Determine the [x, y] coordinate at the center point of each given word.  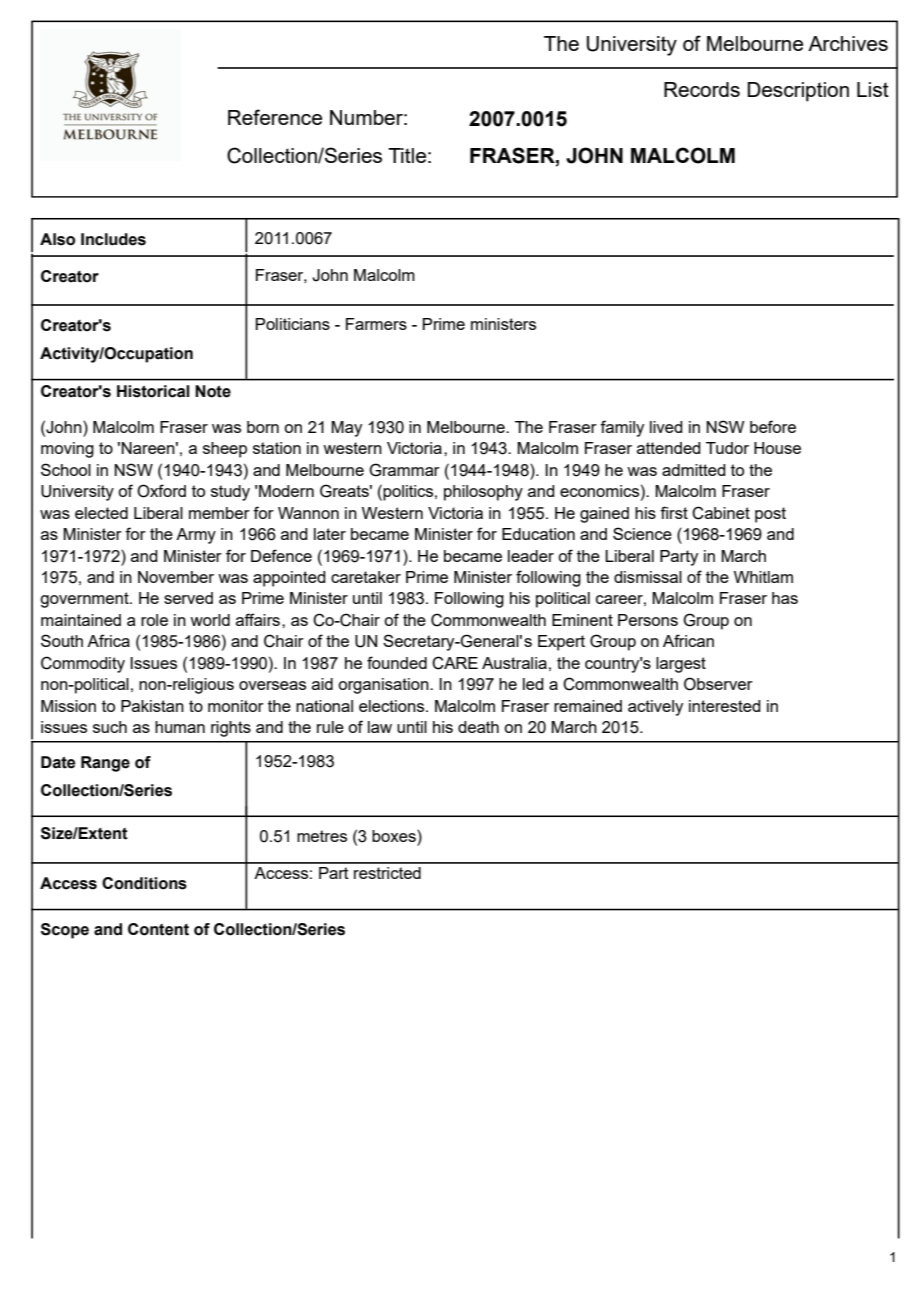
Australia [514, 663]
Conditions [144, 883]
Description [798, 92]
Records [702, 89]
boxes [395, 836]
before [773, 426]
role [154, 620]
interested [725, 706]
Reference [275, 117]
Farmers [376, 324]
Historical [153, 391]
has [785, 598]
